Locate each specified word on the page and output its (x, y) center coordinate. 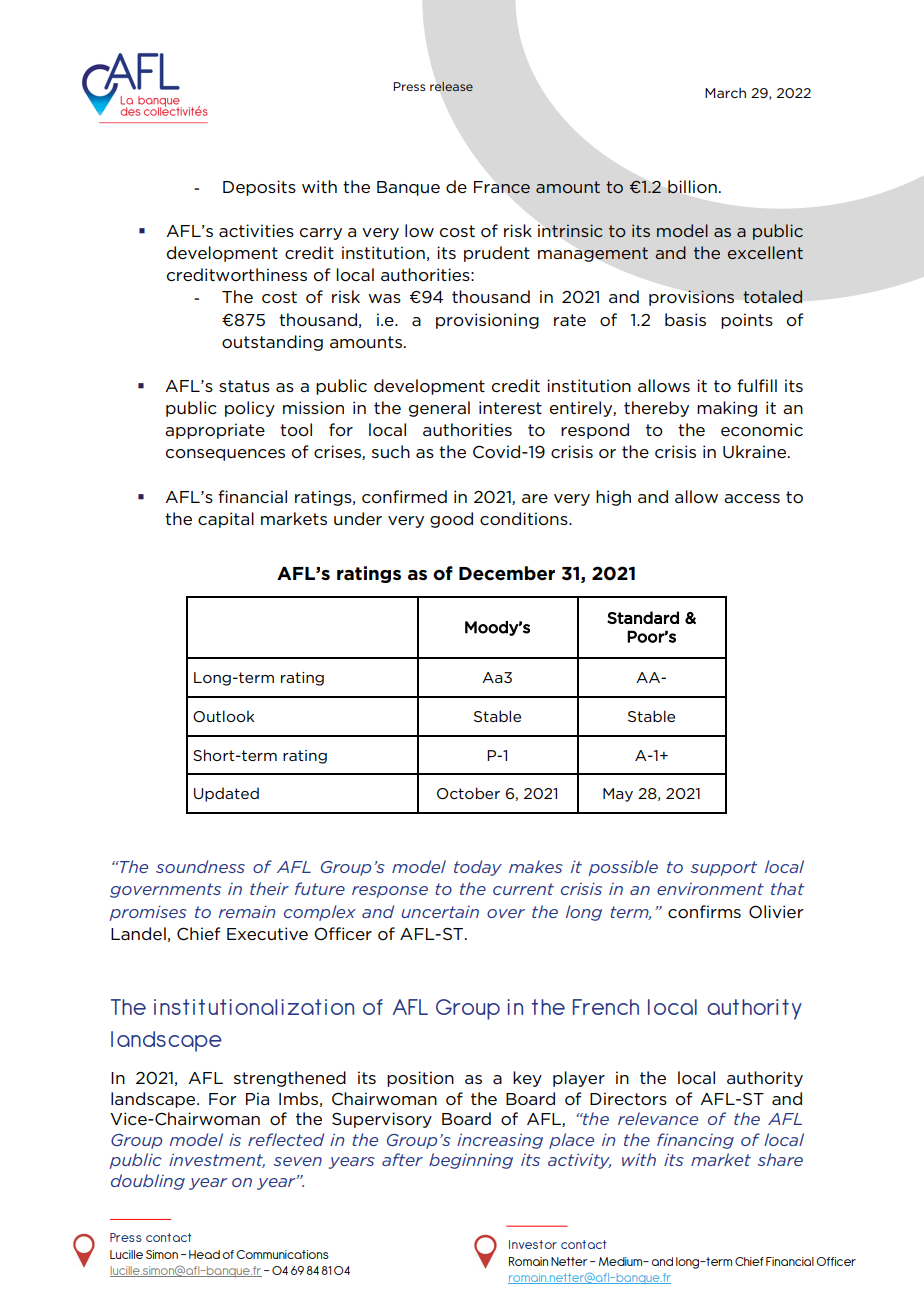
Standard (643, 617)
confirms (704, 911)
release (451, 86)
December (507, 573)
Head (204, 1254)
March (725, 93)
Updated (226, 794)
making (727, 409)
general (439, 409)
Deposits (259, 188)
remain (247, 911)
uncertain (440, 912)
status (244, 386)
